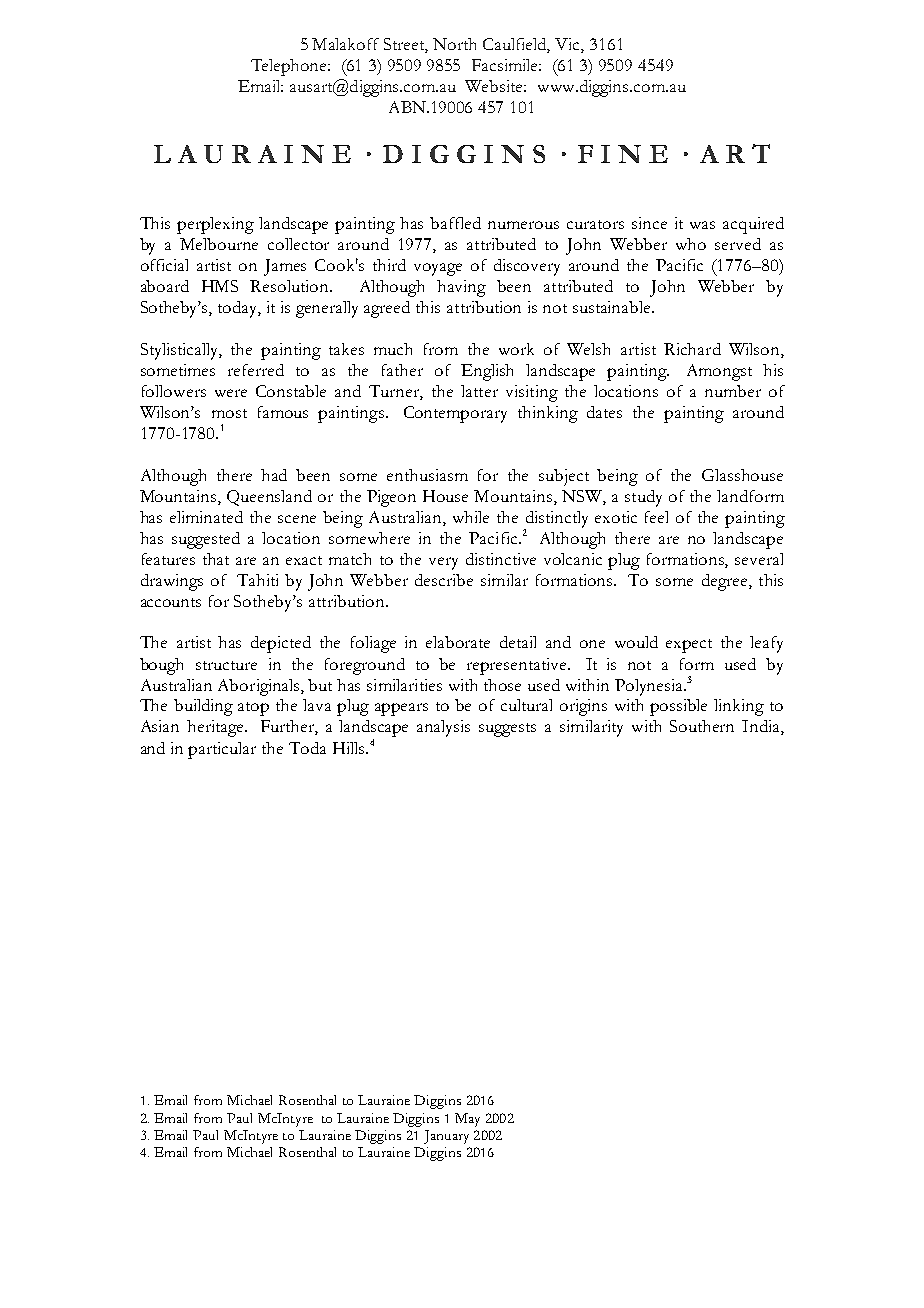 This screenshot has width=924, height=1308. What do you see at coordinates (444, 580) in the screenshot?
I see `describe` at bounding box center [444, 580].
